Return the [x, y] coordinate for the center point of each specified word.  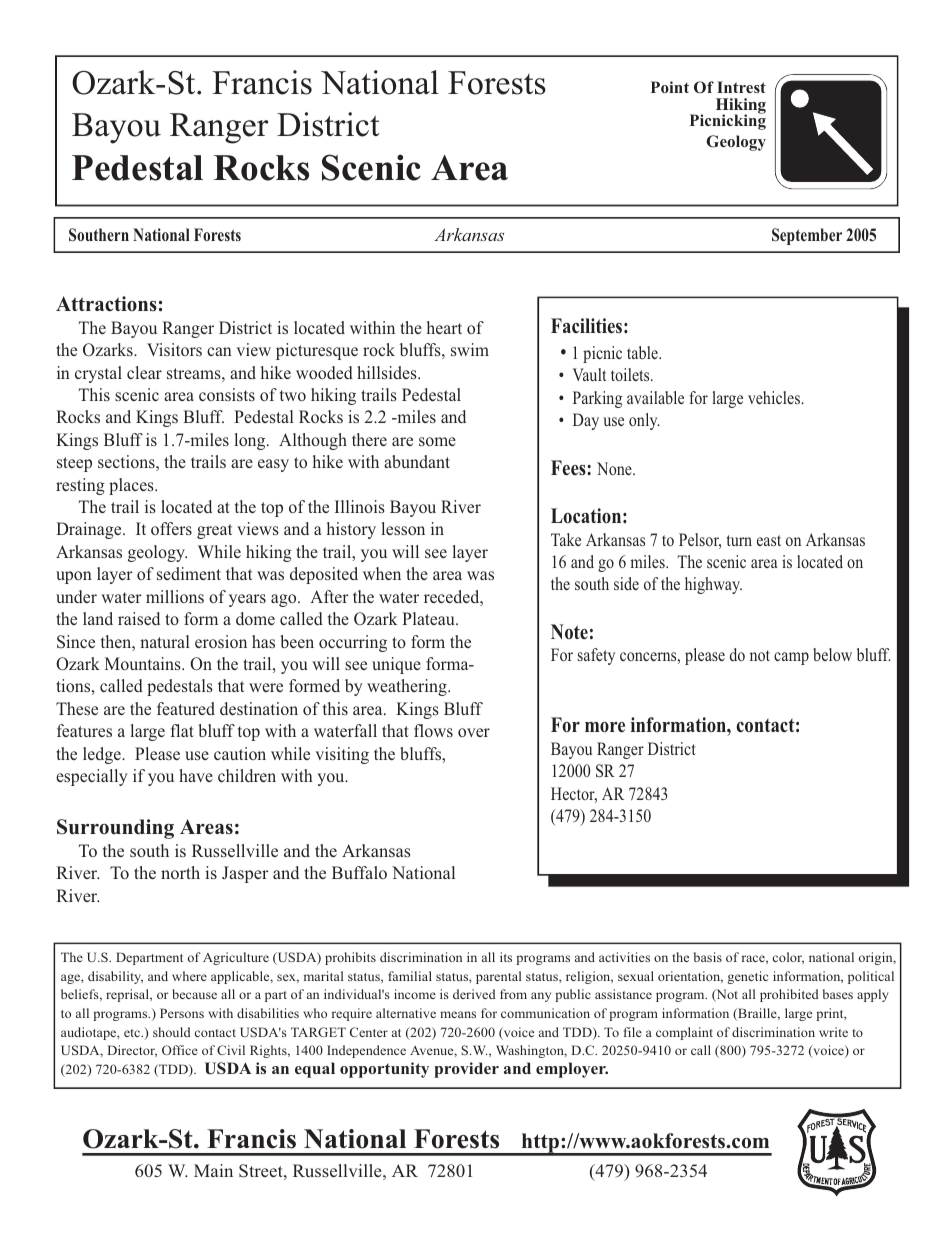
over [474, 732]
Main [213, 1170]
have [196, 775]
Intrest [741, 87]
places [132, 486]
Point [670, 87]
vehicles [775, 397]
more [605, 727]
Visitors [174, 349]
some [437, 441]
